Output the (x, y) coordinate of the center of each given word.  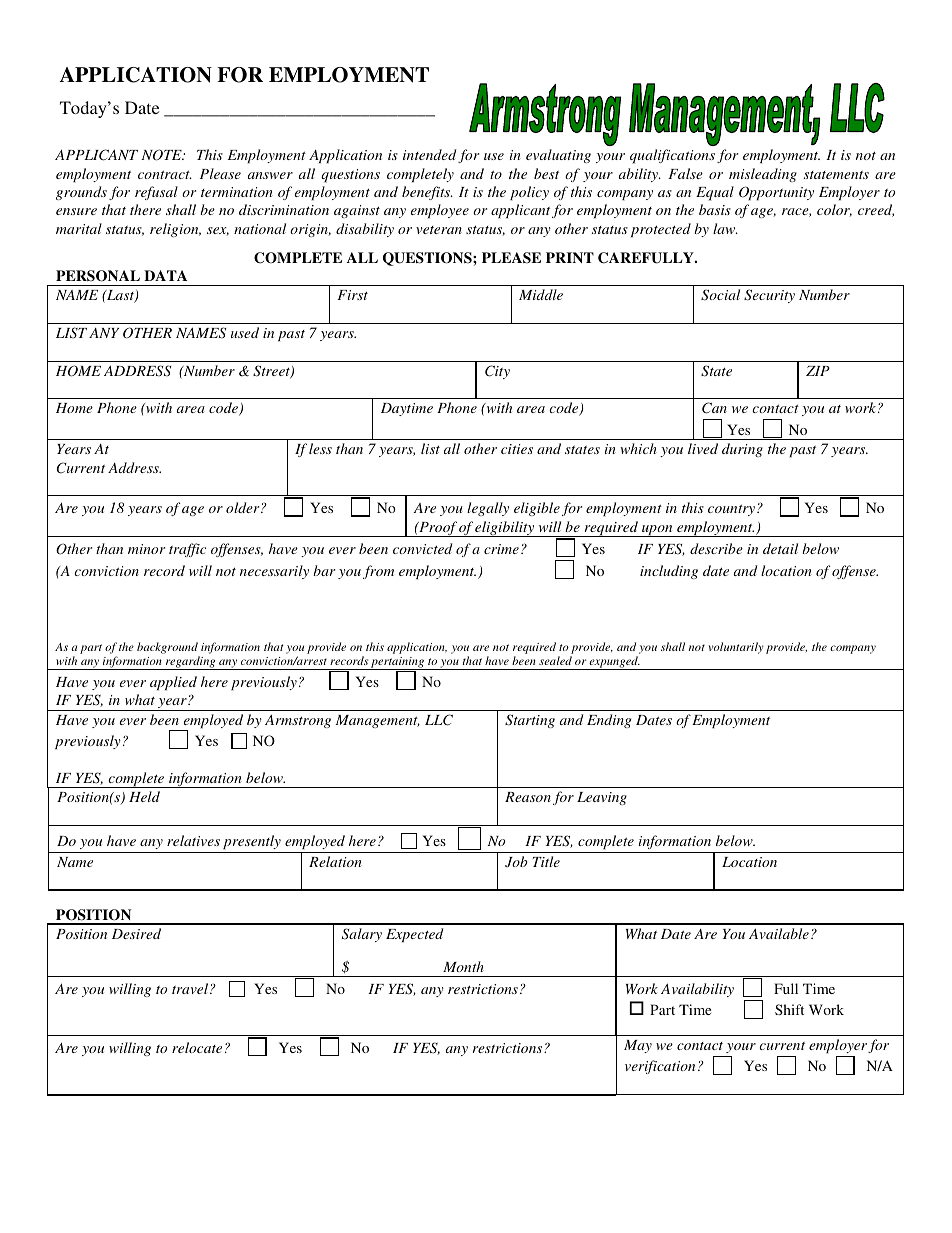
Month (463, 966)
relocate (197, 1047)
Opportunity (776, 193)
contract (165, 175)
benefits (427, 193)
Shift (789, 1009)
